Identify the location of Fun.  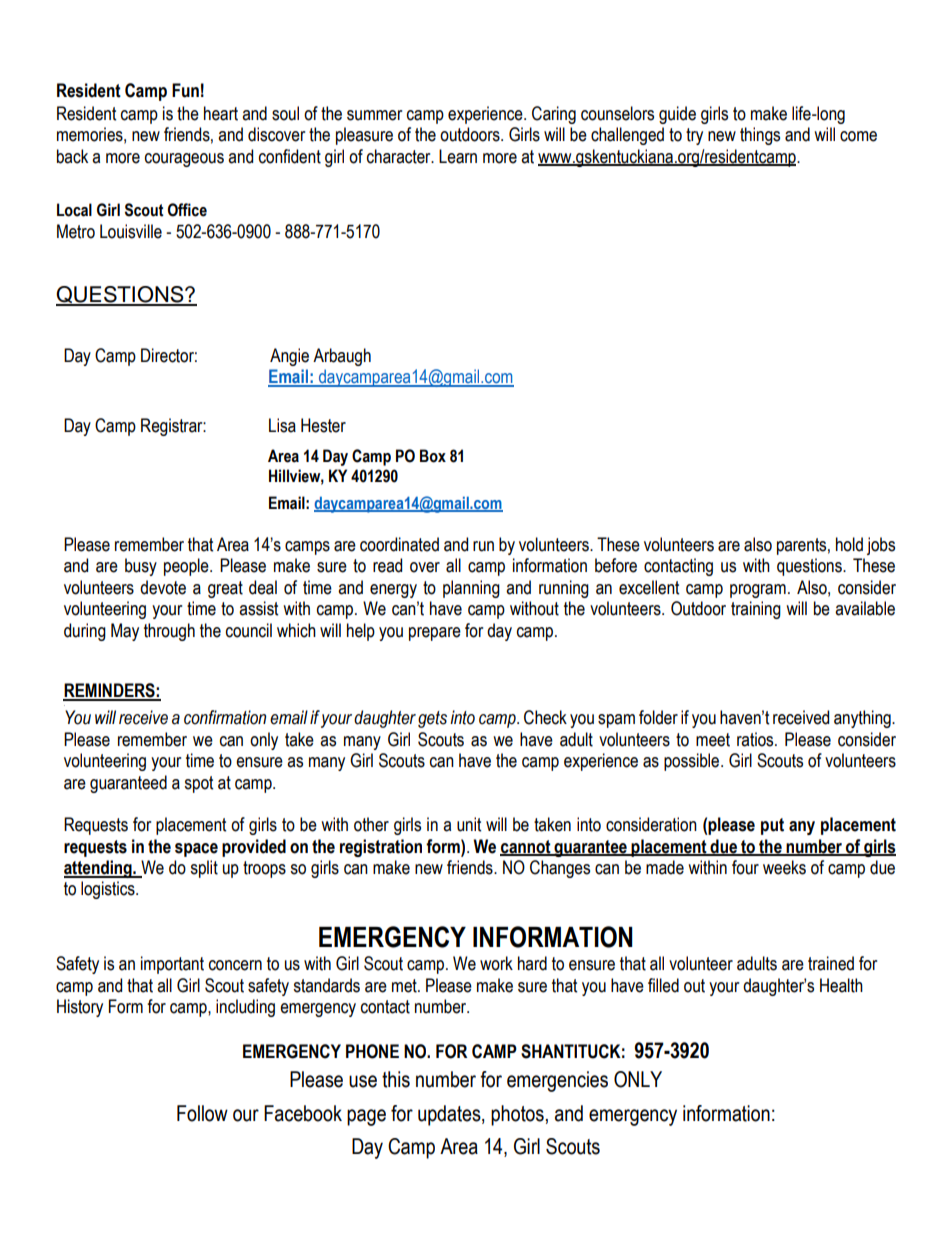
(185, 90).
